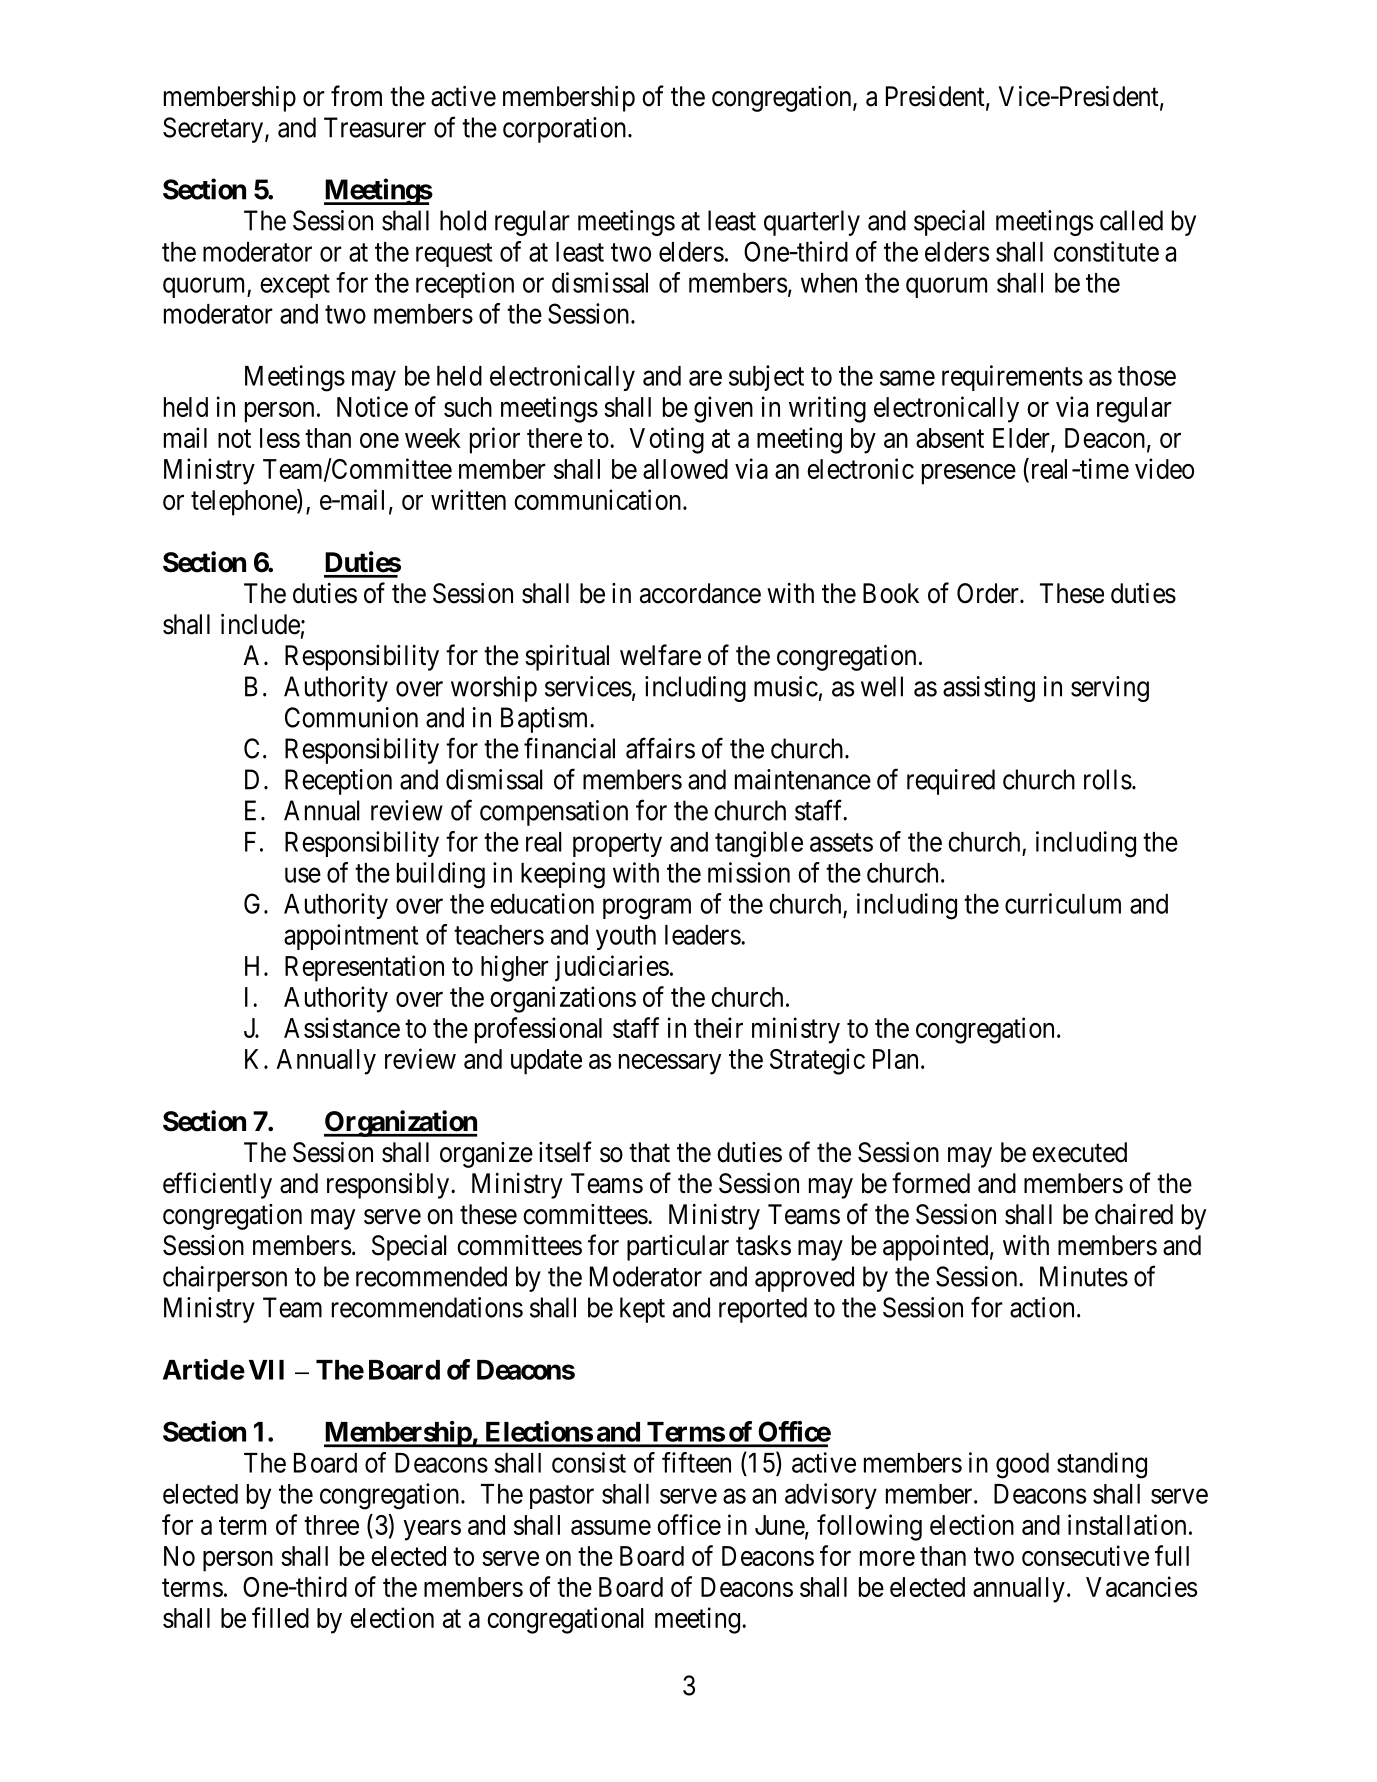  What do you see at coordinates (749, 872) in the screenshot?
I see `mission` at bounding box center [749, 872].
